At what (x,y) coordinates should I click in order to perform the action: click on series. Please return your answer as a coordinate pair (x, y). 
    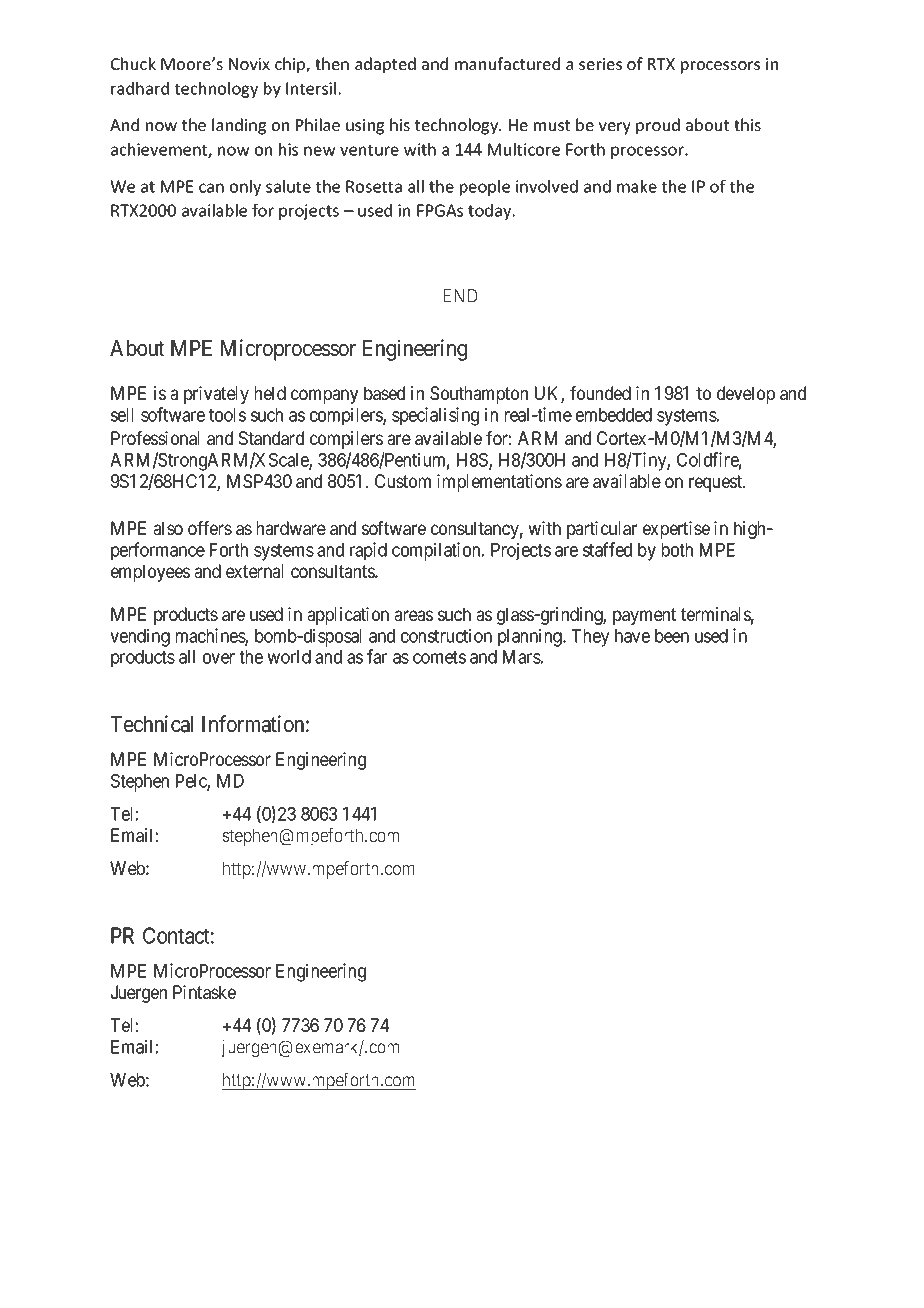
    Looking at the image, I should click on (600, 64).
